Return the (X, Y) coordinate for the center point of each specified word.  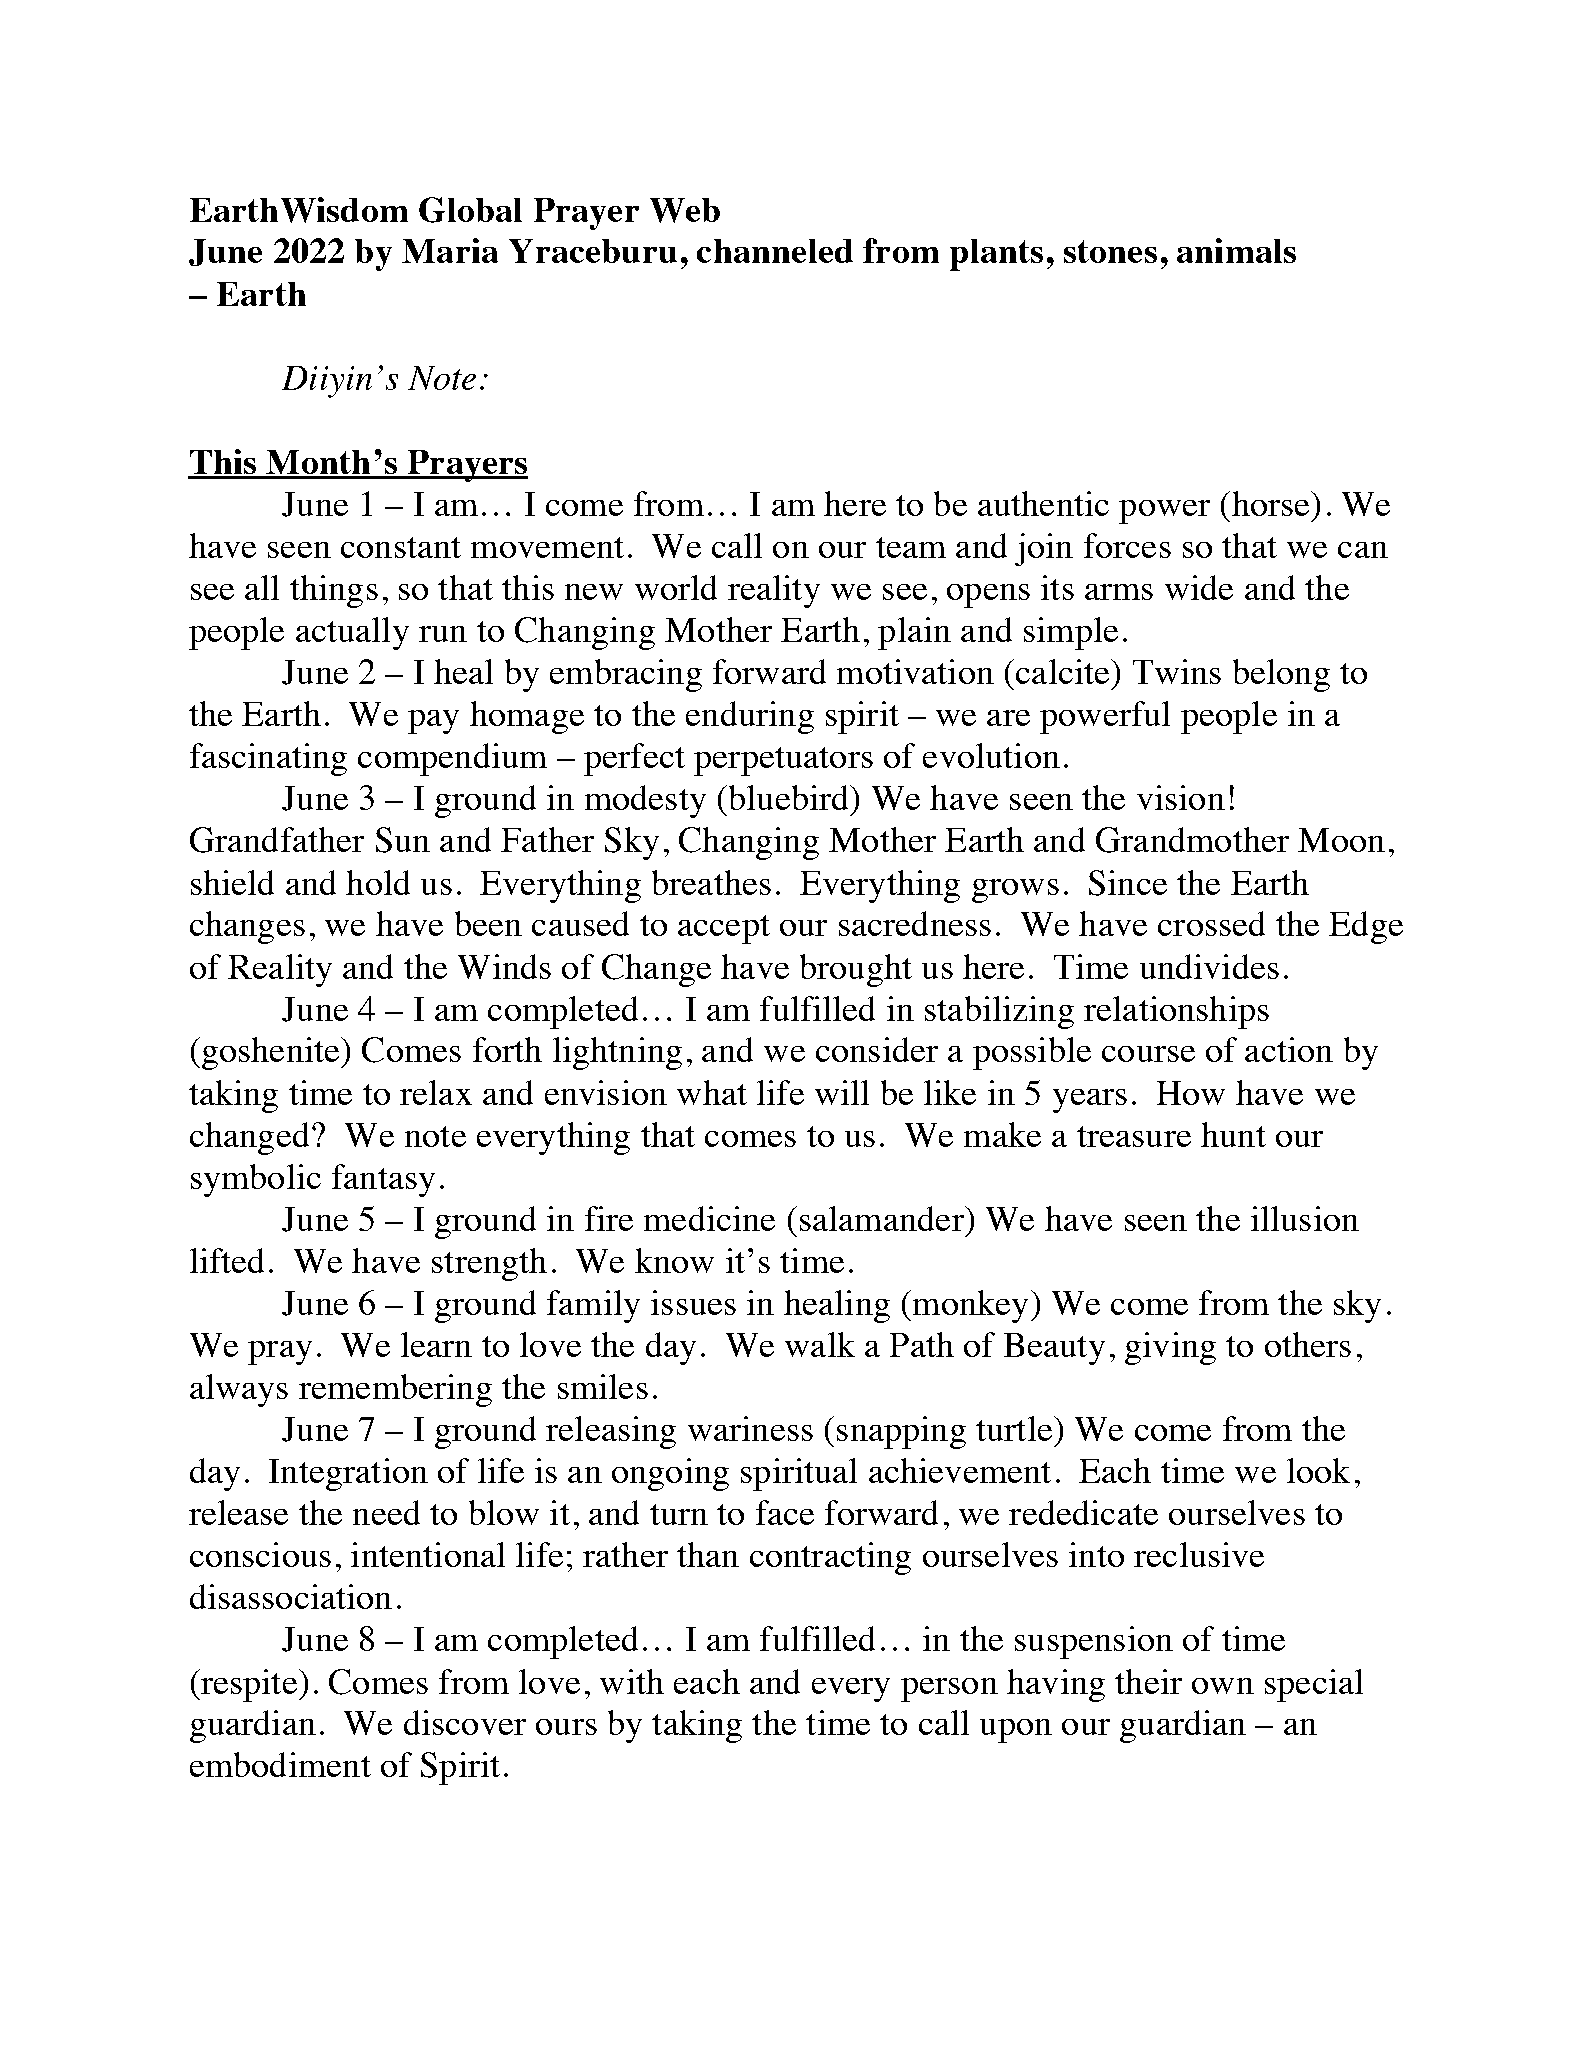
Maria (450, 250)
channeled (775, 251)
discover (465, 1722)
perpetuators (783, 761)
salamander (883, 1218)
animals (1236, 250)
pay (433, 722)
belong (1281, 675)
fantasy (383, 1180)
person (949, 1690)
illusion (1305, 1218)
